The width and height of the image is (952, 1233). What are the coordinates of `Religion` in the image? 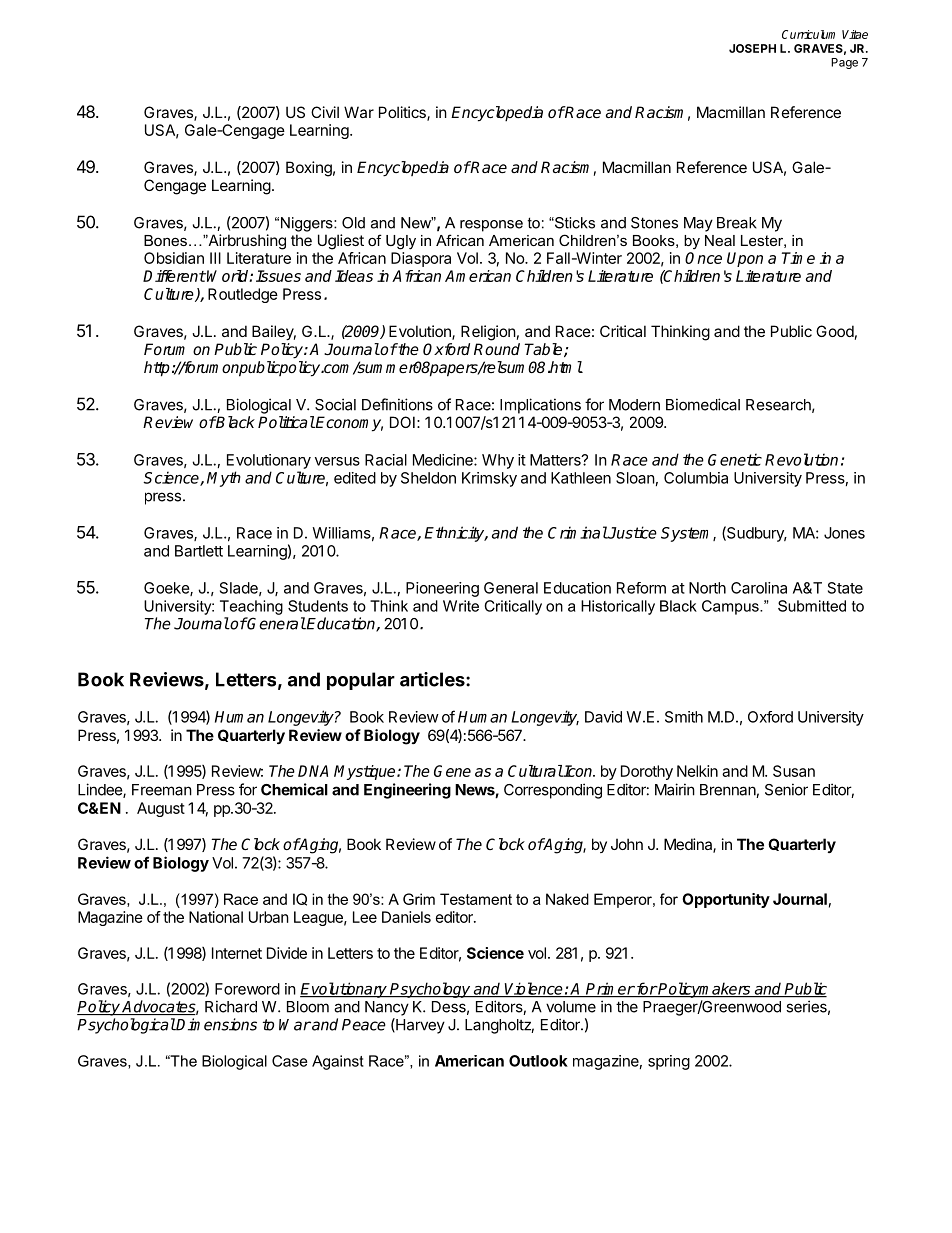 It's located at (488, 333).
